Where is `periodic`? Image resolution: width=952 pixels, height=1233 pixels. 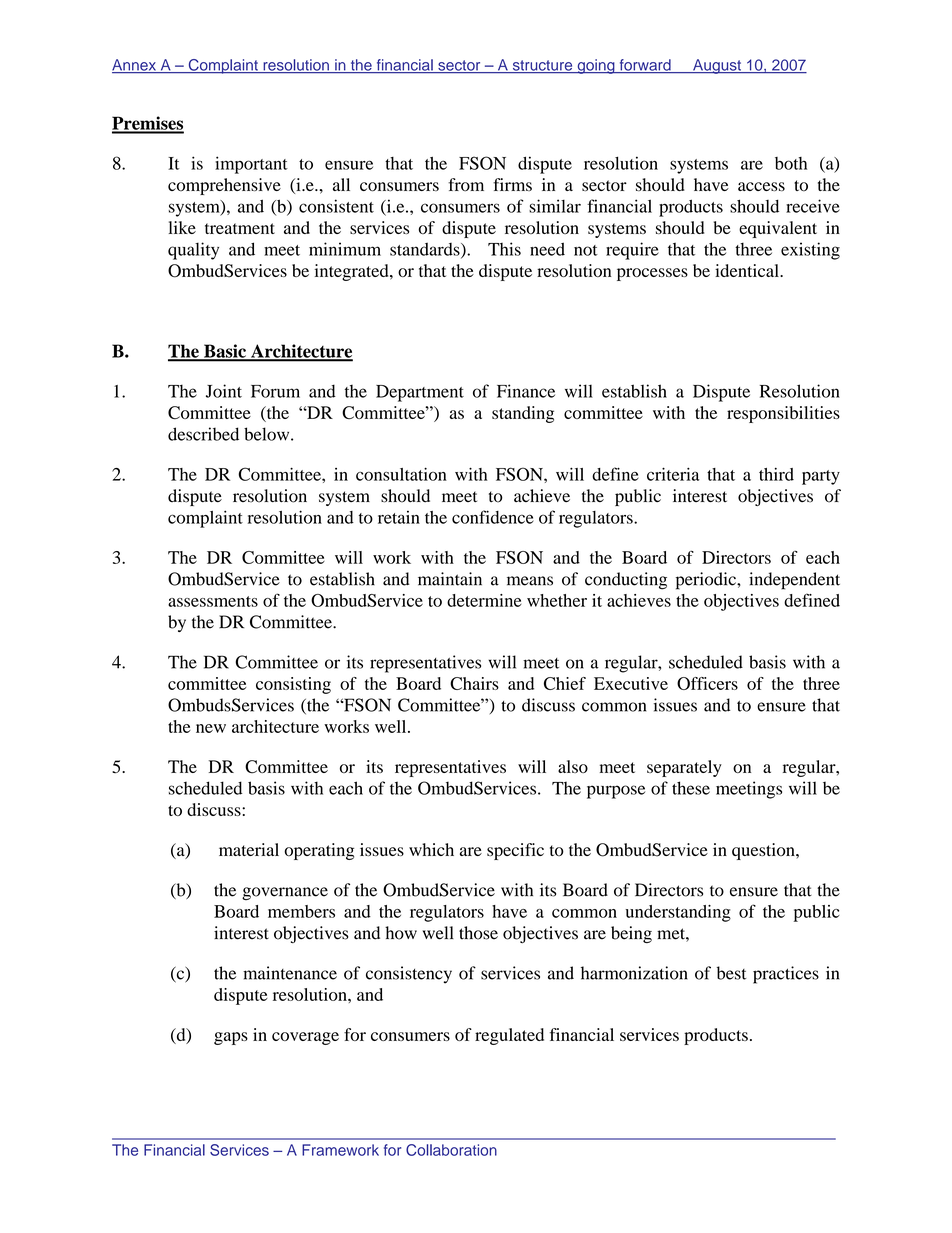
periodic is located at coordinates (707, 581).
